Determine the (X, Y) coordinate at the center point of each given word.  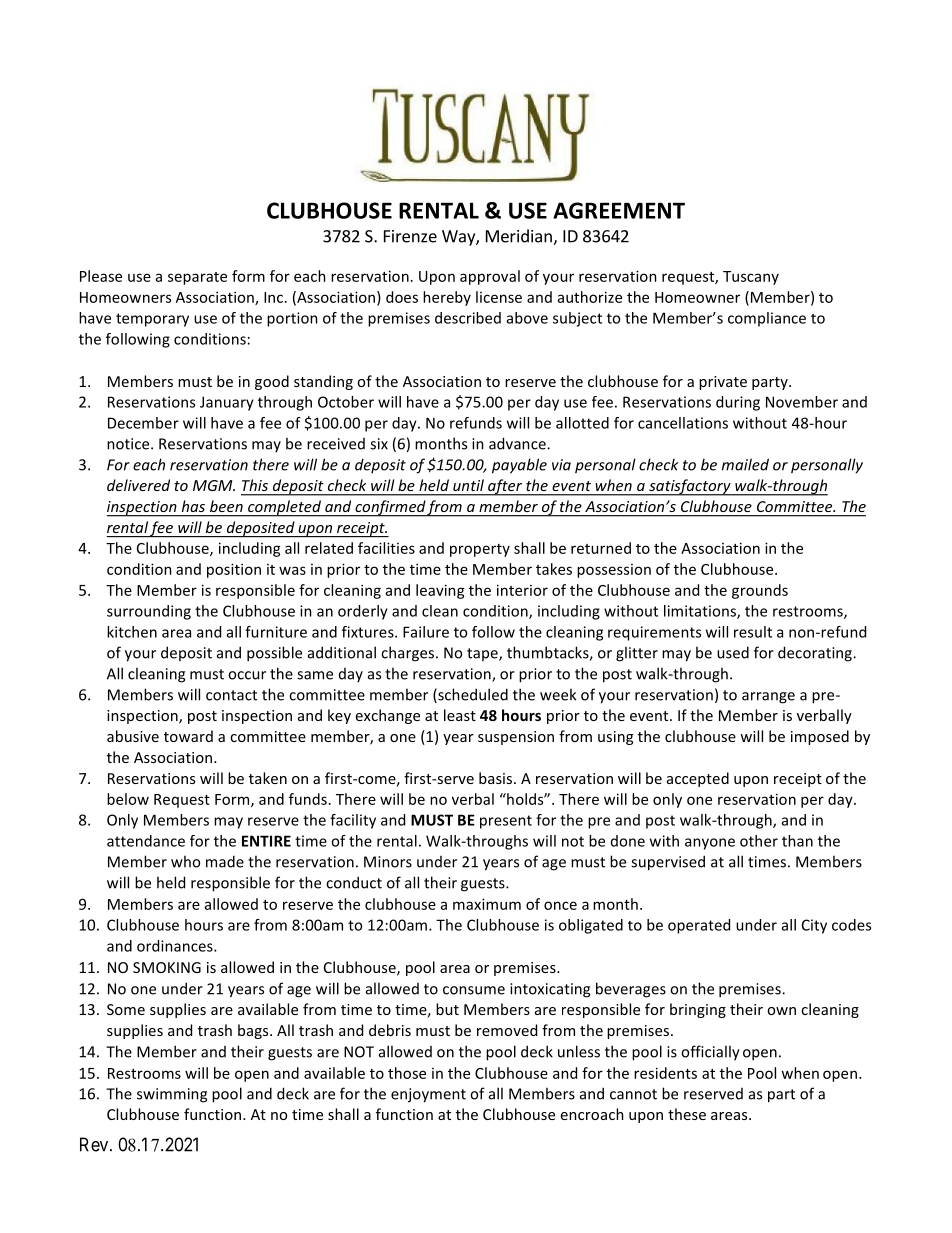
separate (197, 278)
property (480, 550)
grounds (760, 591)
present (506, 822)
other (759, 841)
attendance (146, 841)
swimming (172, 1095)
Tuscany (751, 278)
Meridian (520, 237)
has (193, 506)
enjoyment (428, 1095)
